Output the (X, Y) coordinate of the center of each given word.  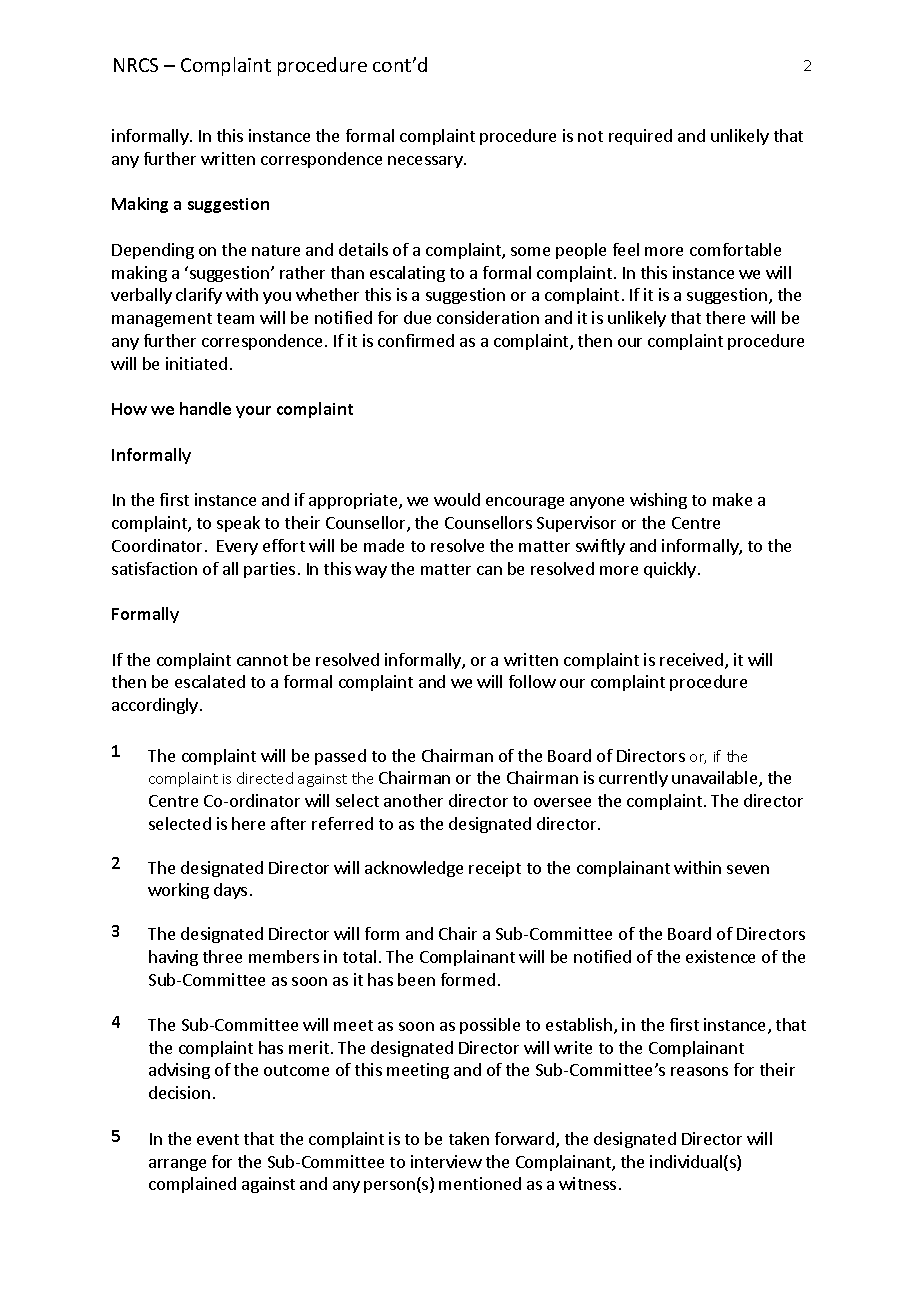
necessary (426, 162)
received (691, 659)
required (640, 137)
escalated (210, 681)
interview (446, 1161)
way (371, 572)
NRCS (136, 65)
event (218, 1139)
